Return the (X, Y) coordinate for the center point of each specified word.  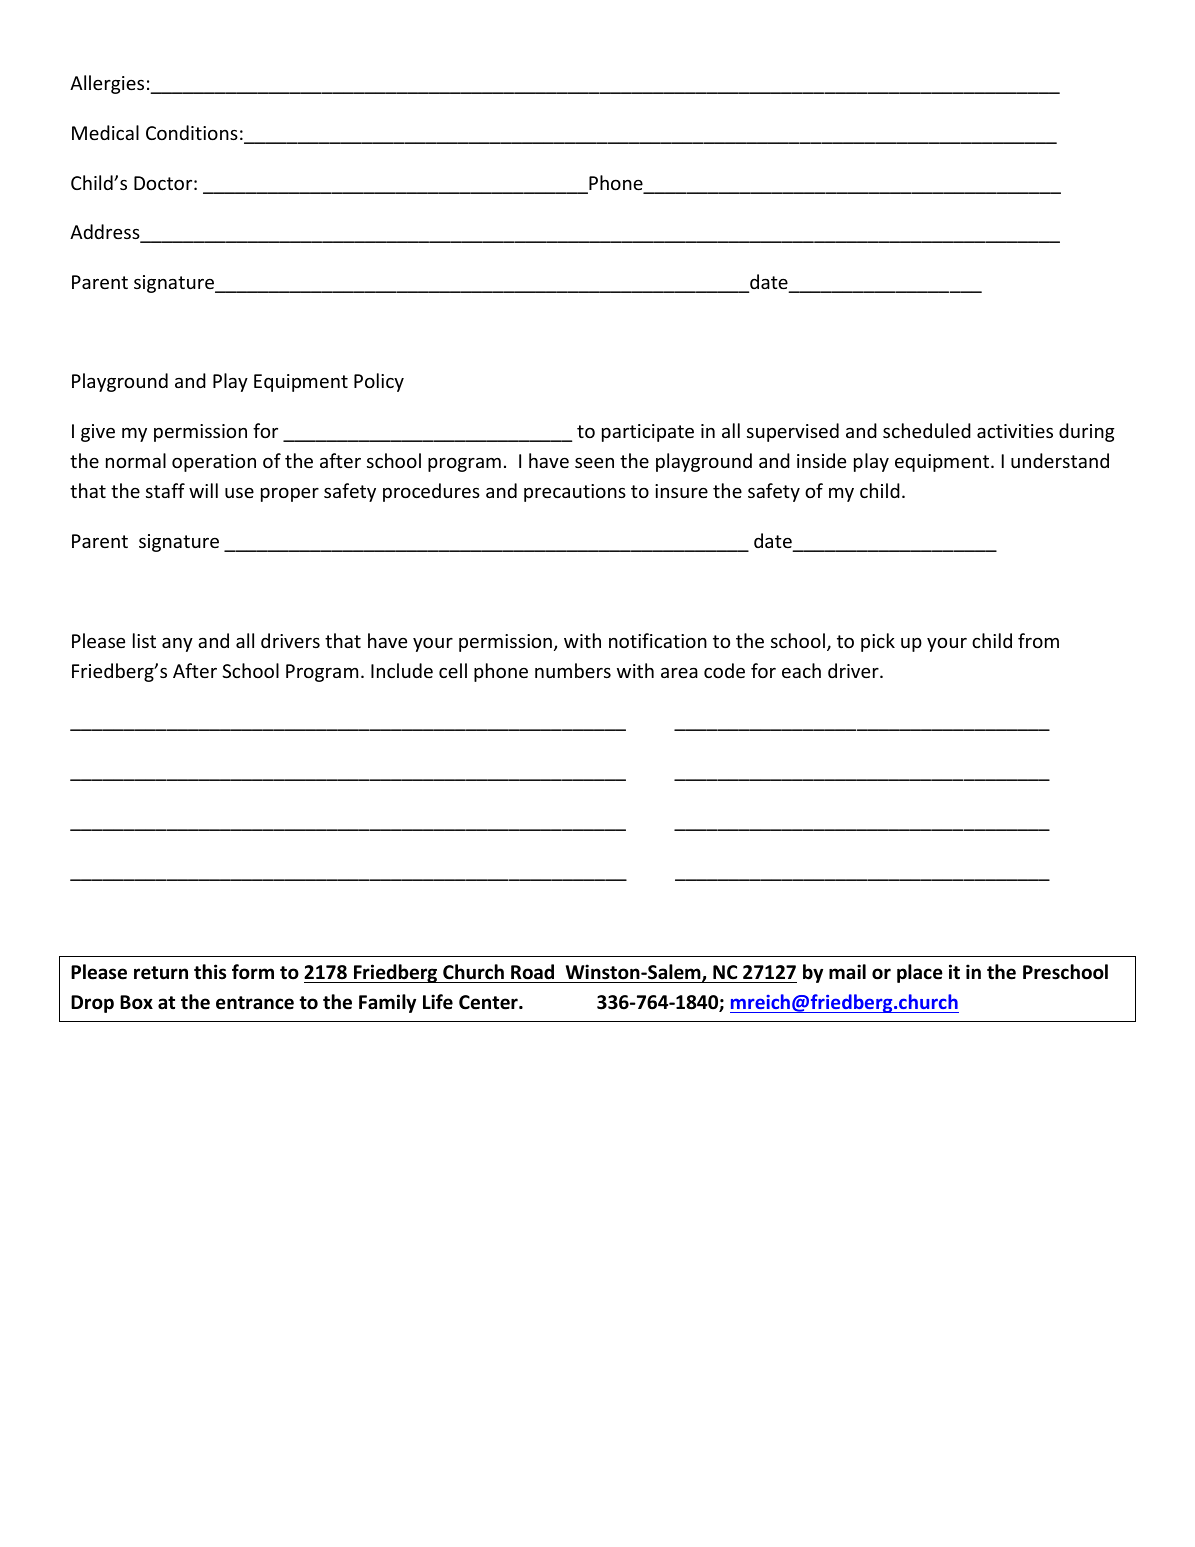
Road (532, 972)
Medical (105, 132)
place (920, 973)
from (1038, 640)
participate (648, 433)
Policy (379, 382)
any (177, 644)
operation (214, 463)
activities (1015, 431)
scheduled (927, 430)
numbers (573, 670)
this (210, 972)
